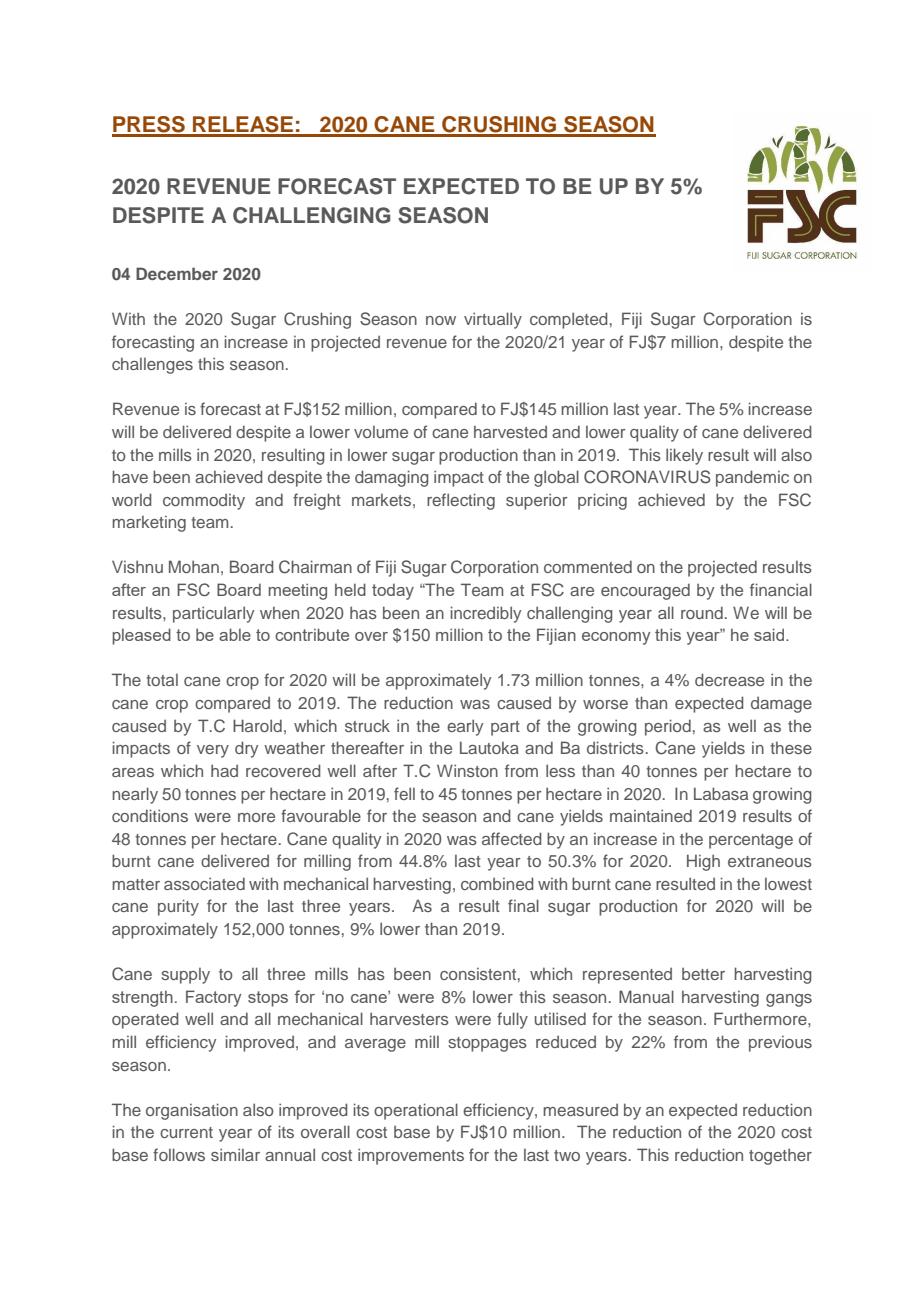 Image resolution: width=924 pixels, height=1307 pixels. What do you see at coordinates (703, 862) in the page?
I see `High` at bounding box center [703, 862].
